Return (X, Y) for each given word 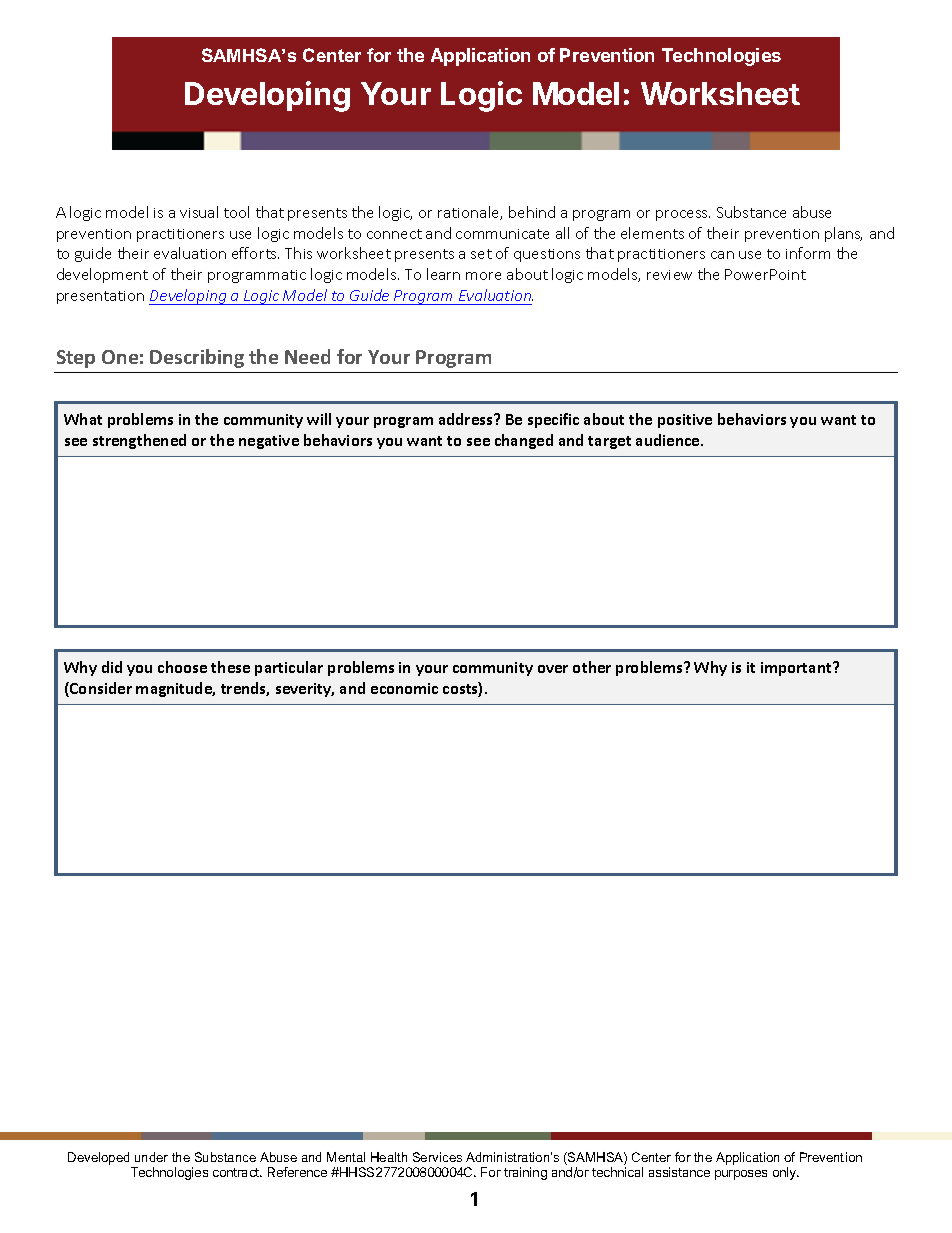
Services (437, 1157)
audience (669, 440)
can (722, 255)
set (481, 254)
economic (404, 688)
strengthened (139, 441)
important (797, 669)
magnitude (175, 689)
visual (199, 212)
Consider (100, 689)
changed (524, 441)
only (786, 1173)
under (151, 1157)
